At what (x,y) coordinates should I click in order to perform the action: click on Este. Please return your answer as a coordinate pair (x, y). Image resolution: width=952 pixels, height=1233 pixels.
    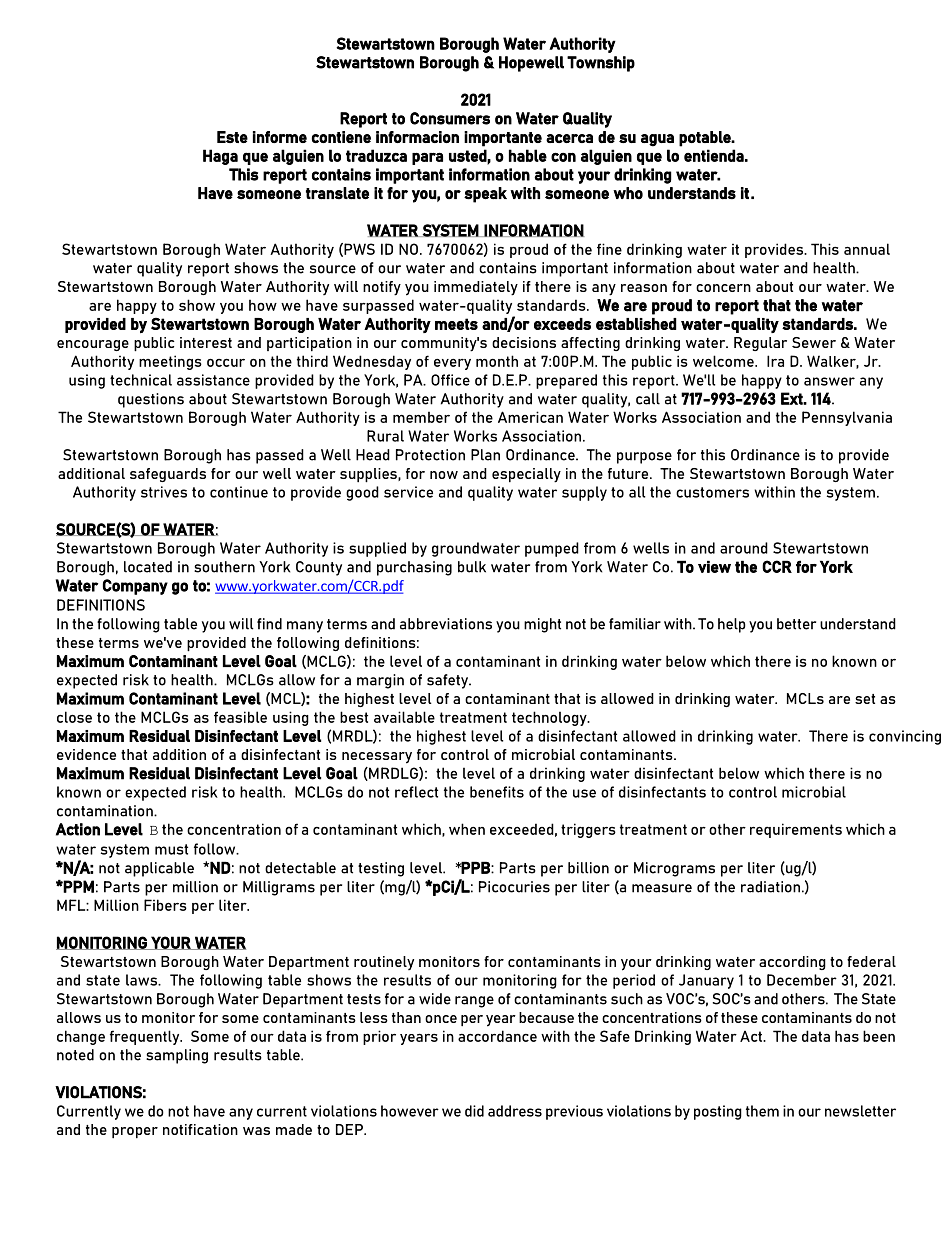
    Looking at the image, I should click on (232, 137).
